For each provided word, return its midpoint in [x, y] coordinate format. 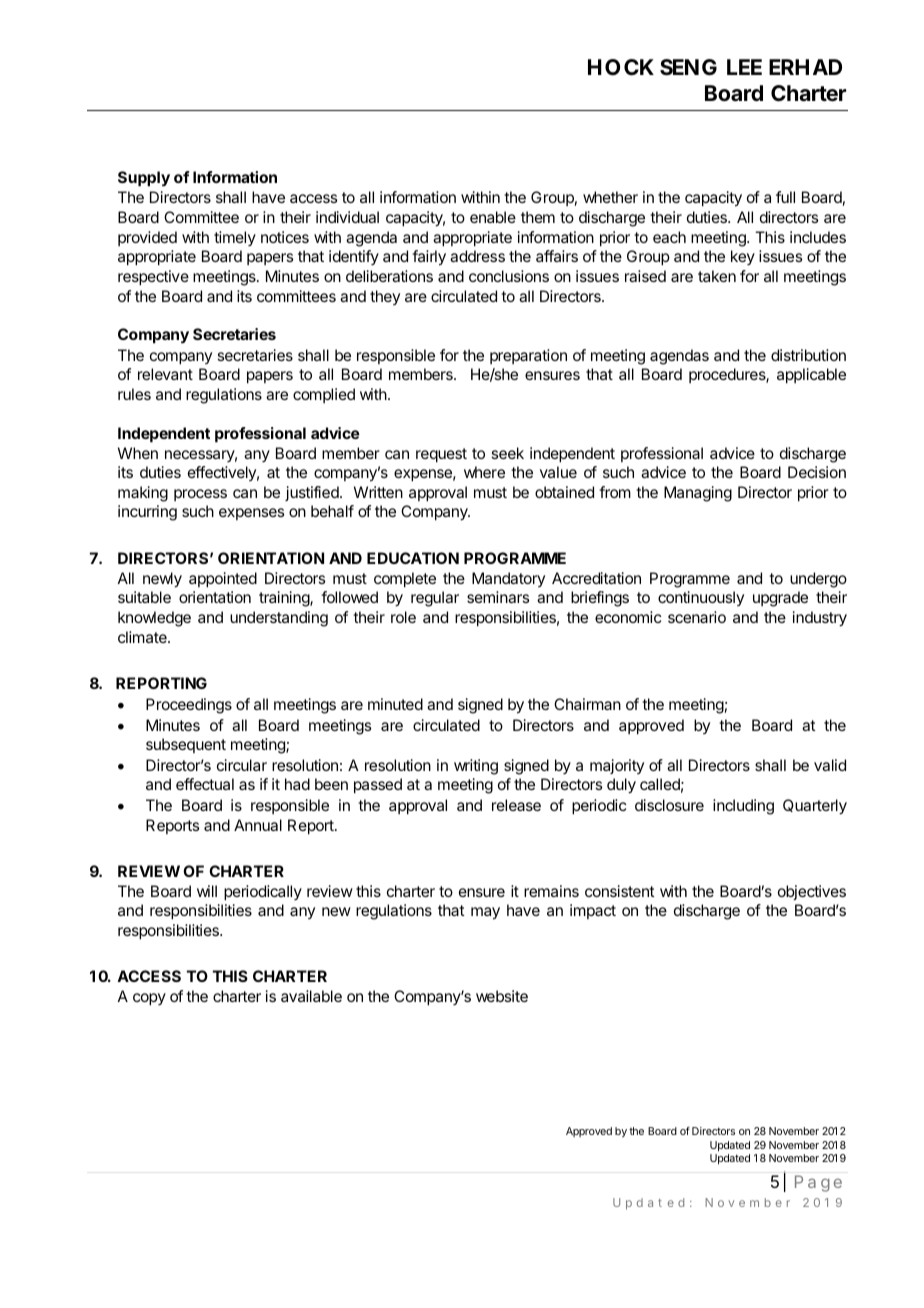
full [785, 197]
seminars [498, 597]
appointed [223, 580]
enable [493, 217]
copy [149, 999]
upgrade [780, 599]
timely [235, 238]
